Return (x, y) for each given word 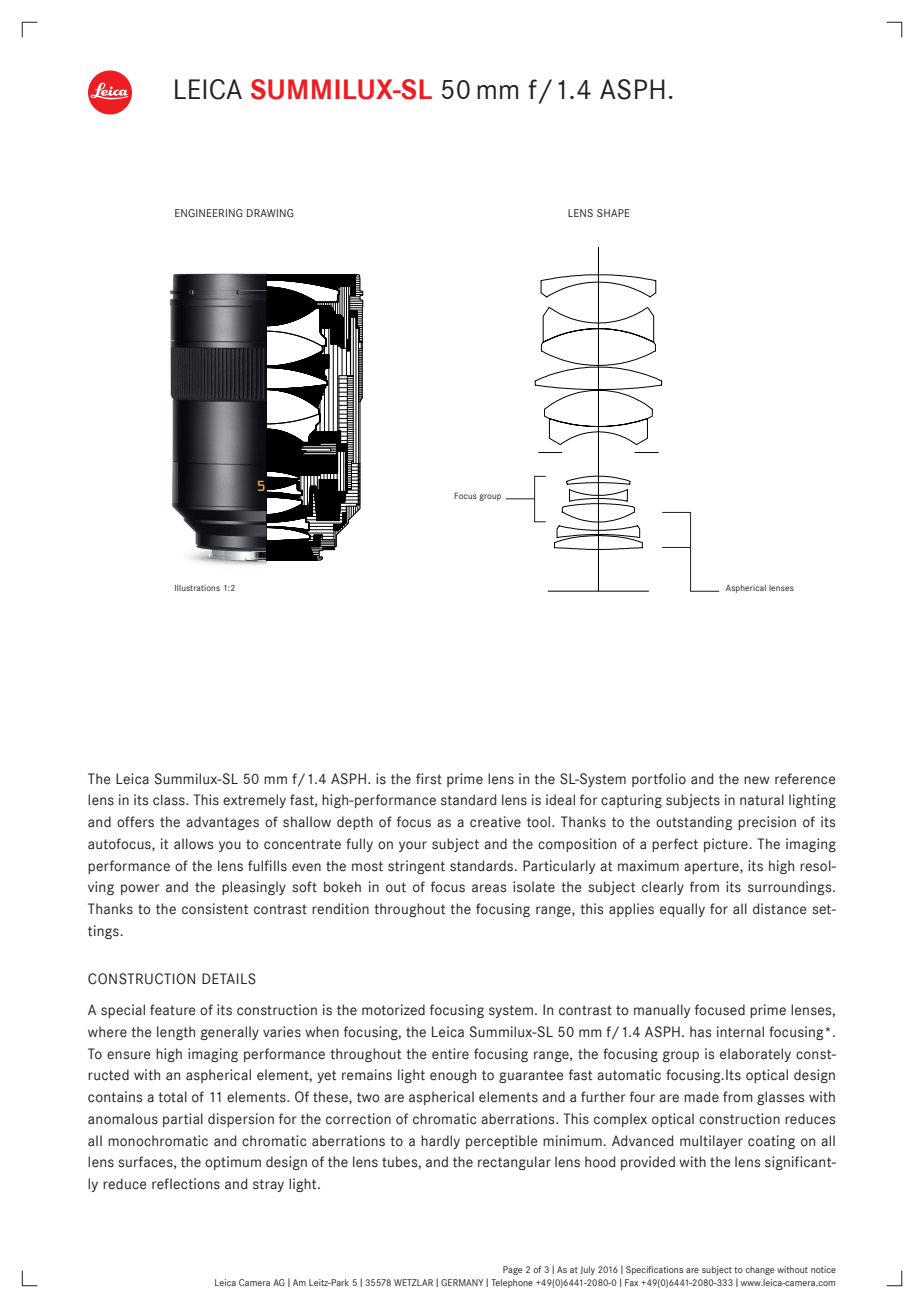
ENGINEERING (209, 213)
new (757, 780)
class (170, 800)
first (429, 779)
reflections (186, 1184)
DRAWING (270, 213)
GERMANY (462, 1282)
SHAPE (613, 213)
